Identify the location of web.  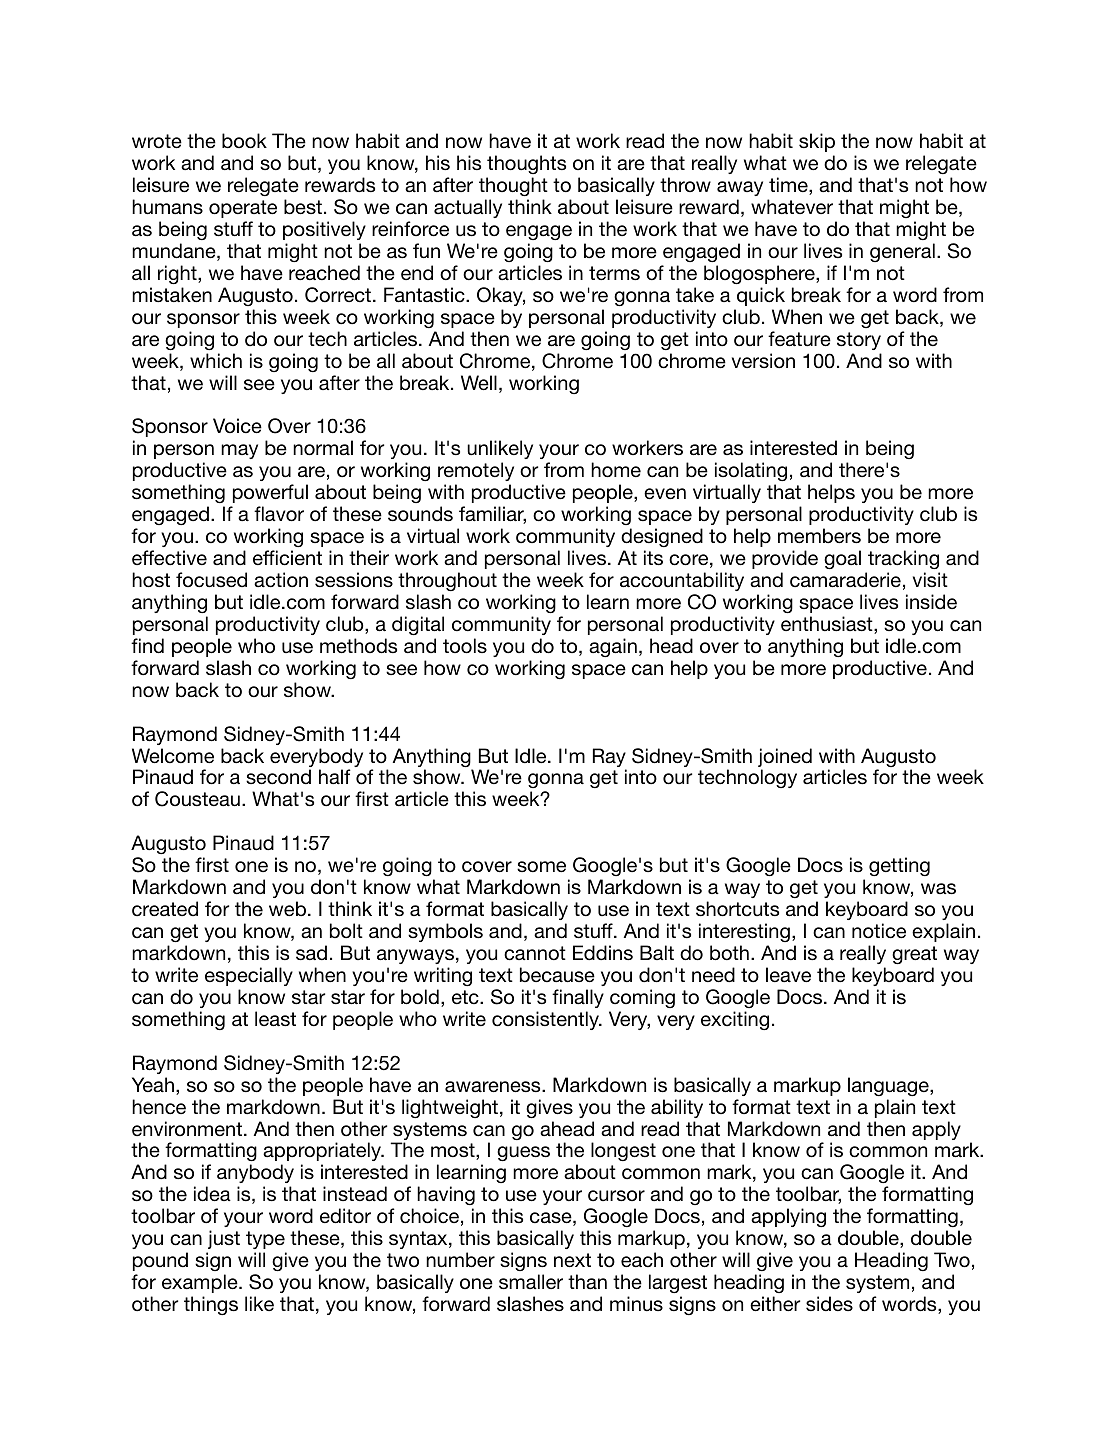
(287, 908).
